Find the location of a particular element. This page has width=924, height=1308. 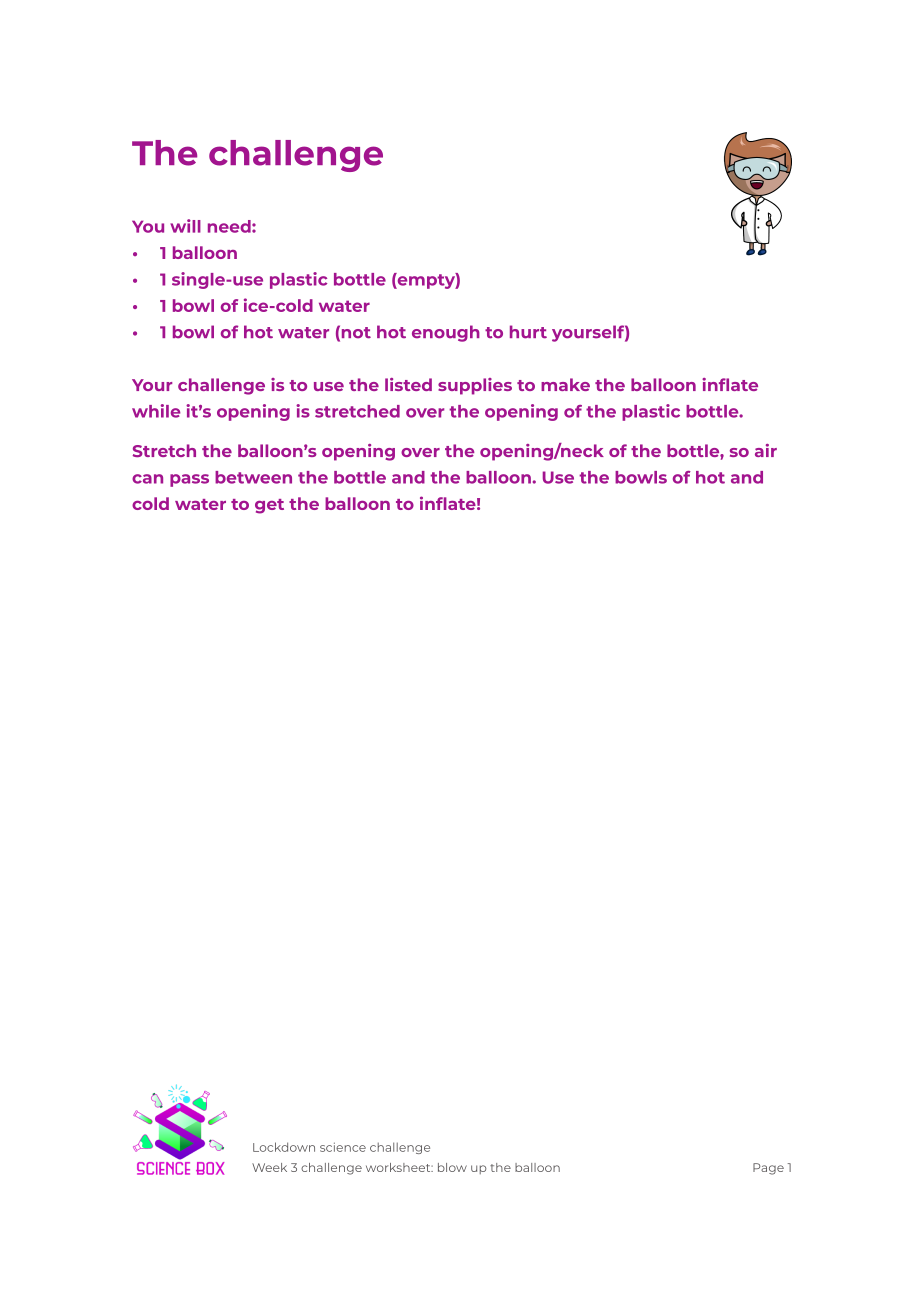

get is located at coordinates (269, 506).
